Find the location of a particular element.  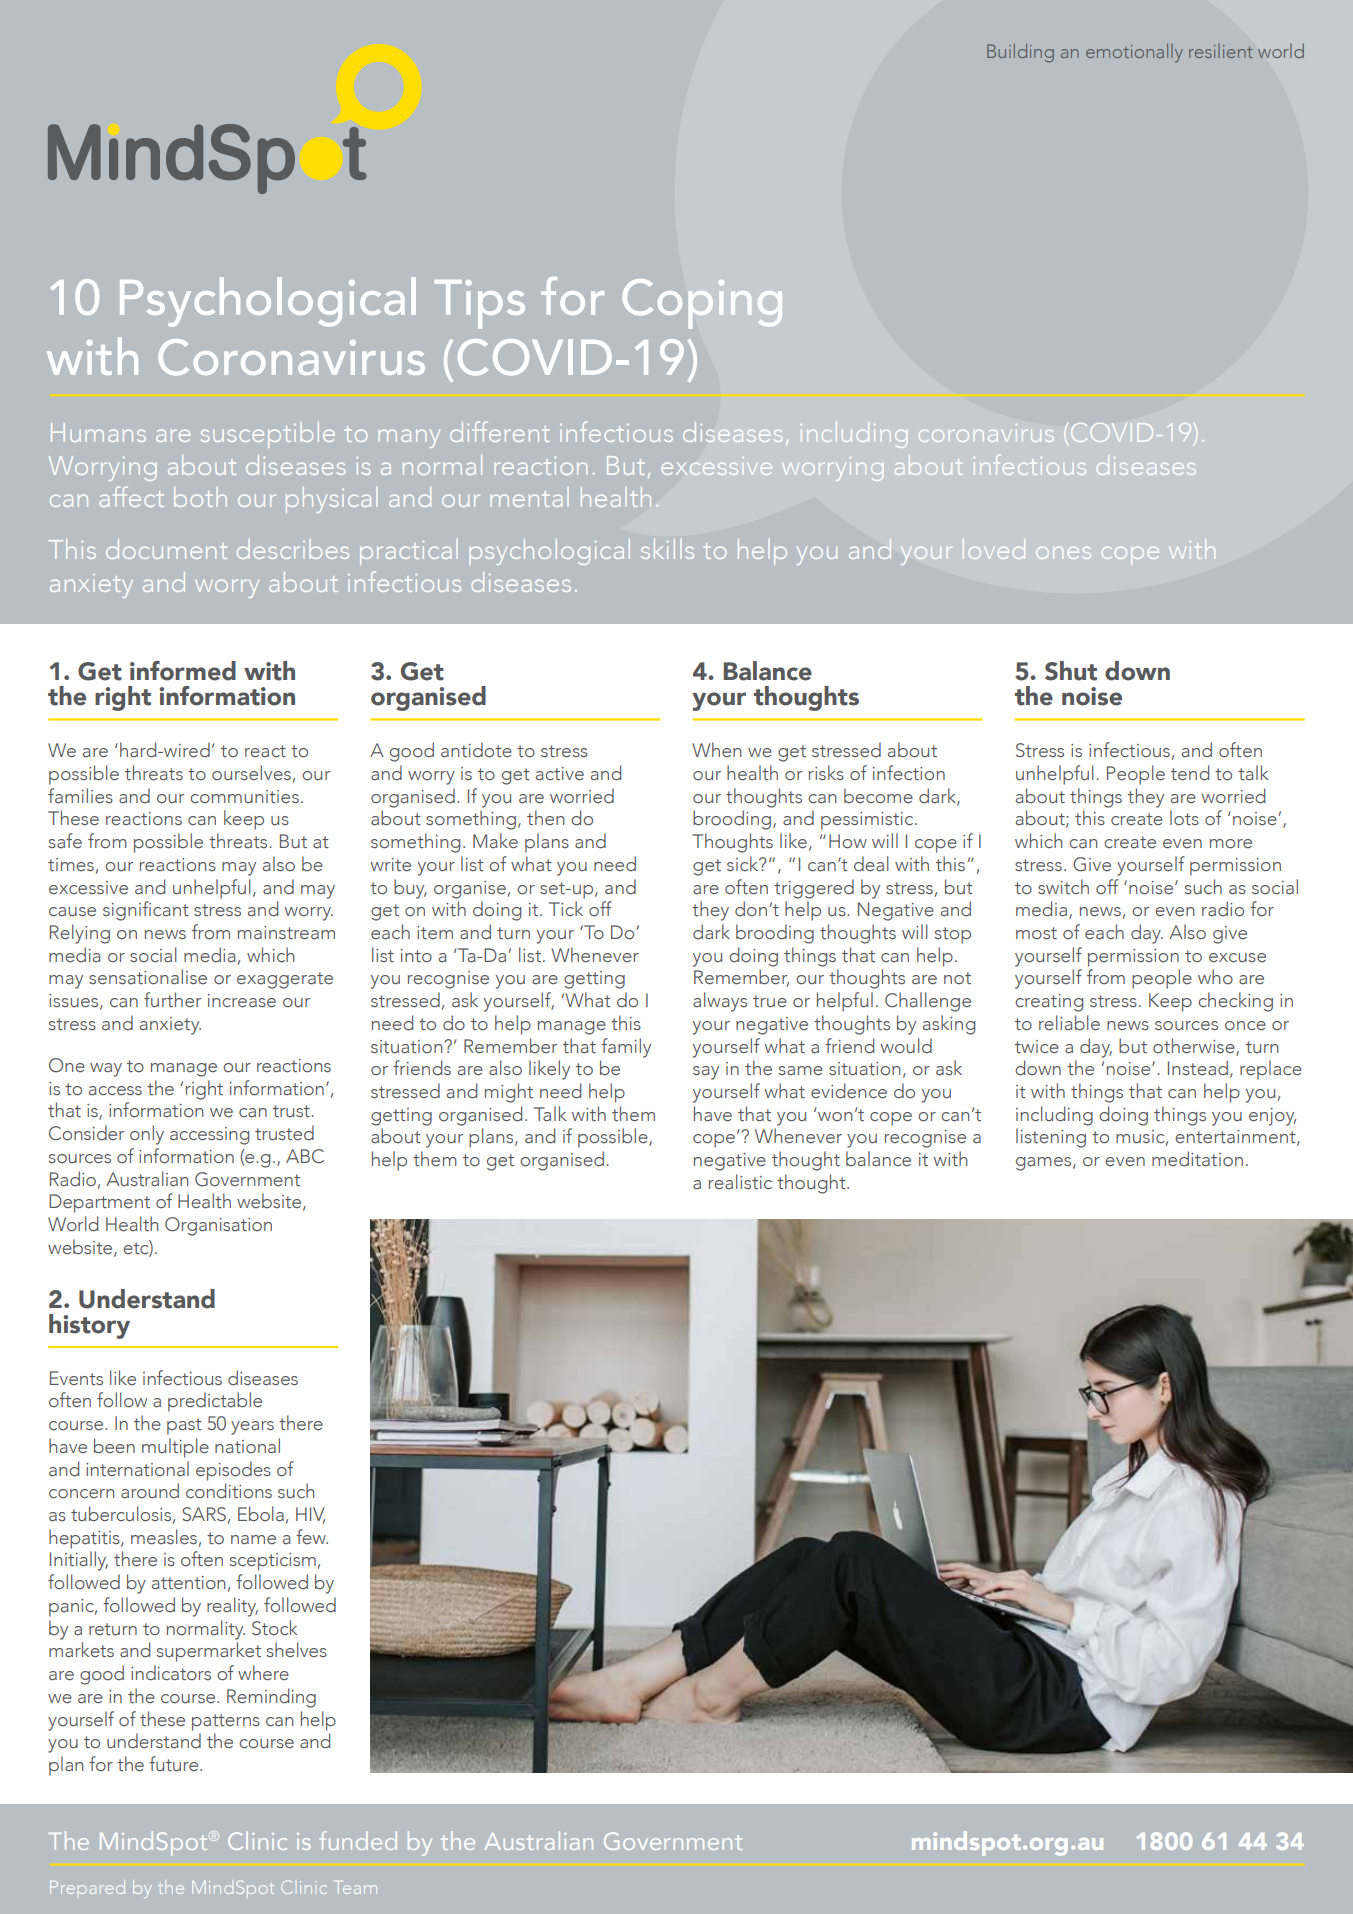

always is located at coordinates (720, 1002).
